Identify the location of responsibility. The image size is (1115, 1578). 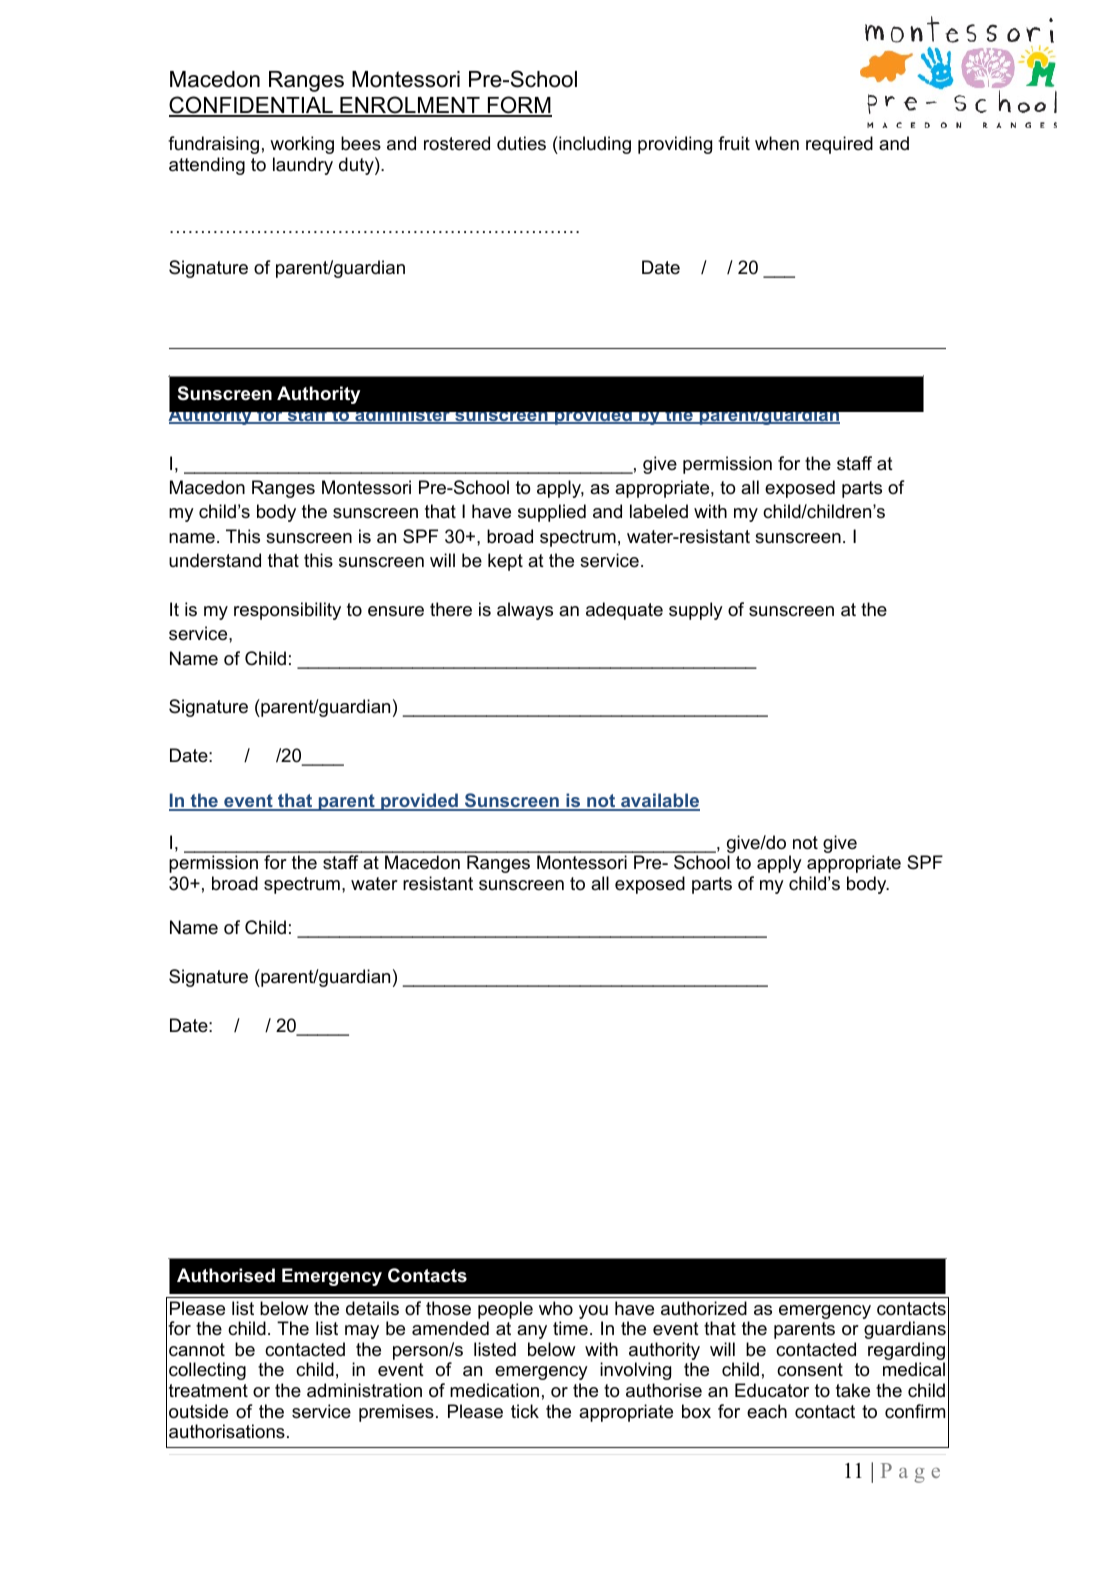
(287, 611).
